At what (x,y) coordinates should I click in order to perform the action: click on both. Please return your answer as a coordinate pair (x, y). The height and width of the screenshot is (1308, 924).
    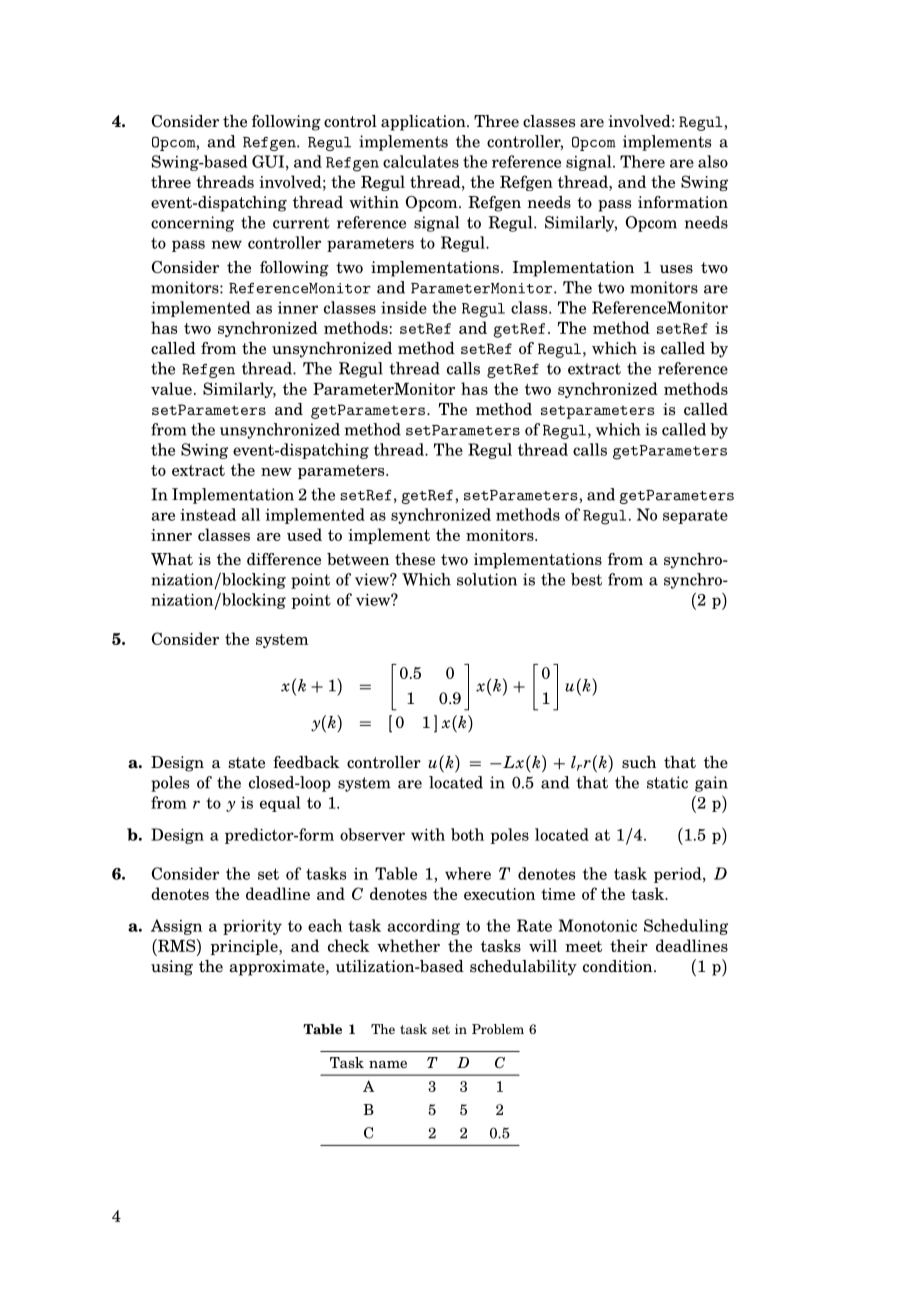
    Looking at the image, I should click on (467, 834).
